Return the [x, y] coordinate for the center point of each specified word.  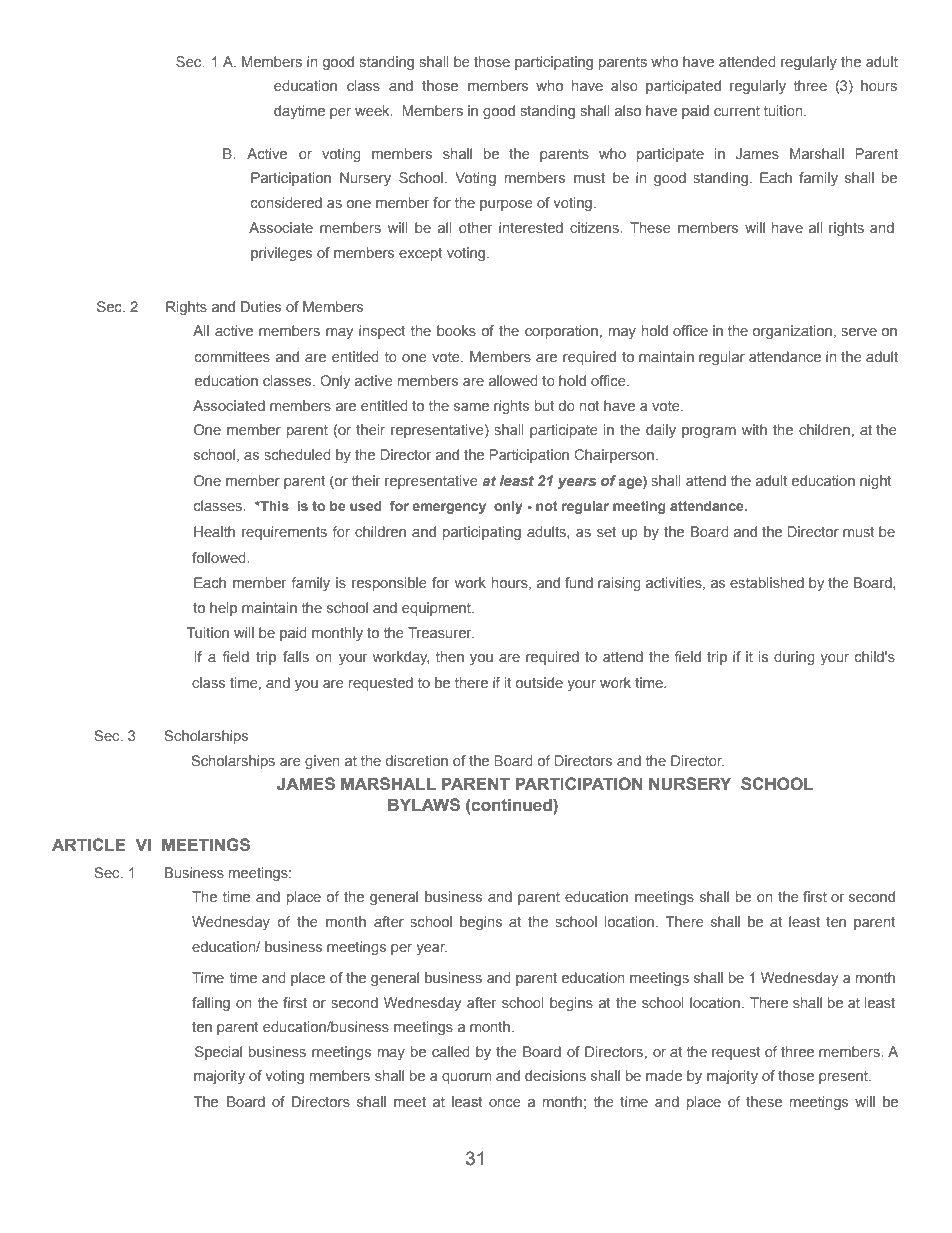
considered [286, 202]
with [754, 429]
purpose [506, 205]
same [471, 407]
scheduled [297, 454]
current [737, 111]
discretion [417, 760]
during [794, 658]
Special [218, 1053]
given [322, 762]
